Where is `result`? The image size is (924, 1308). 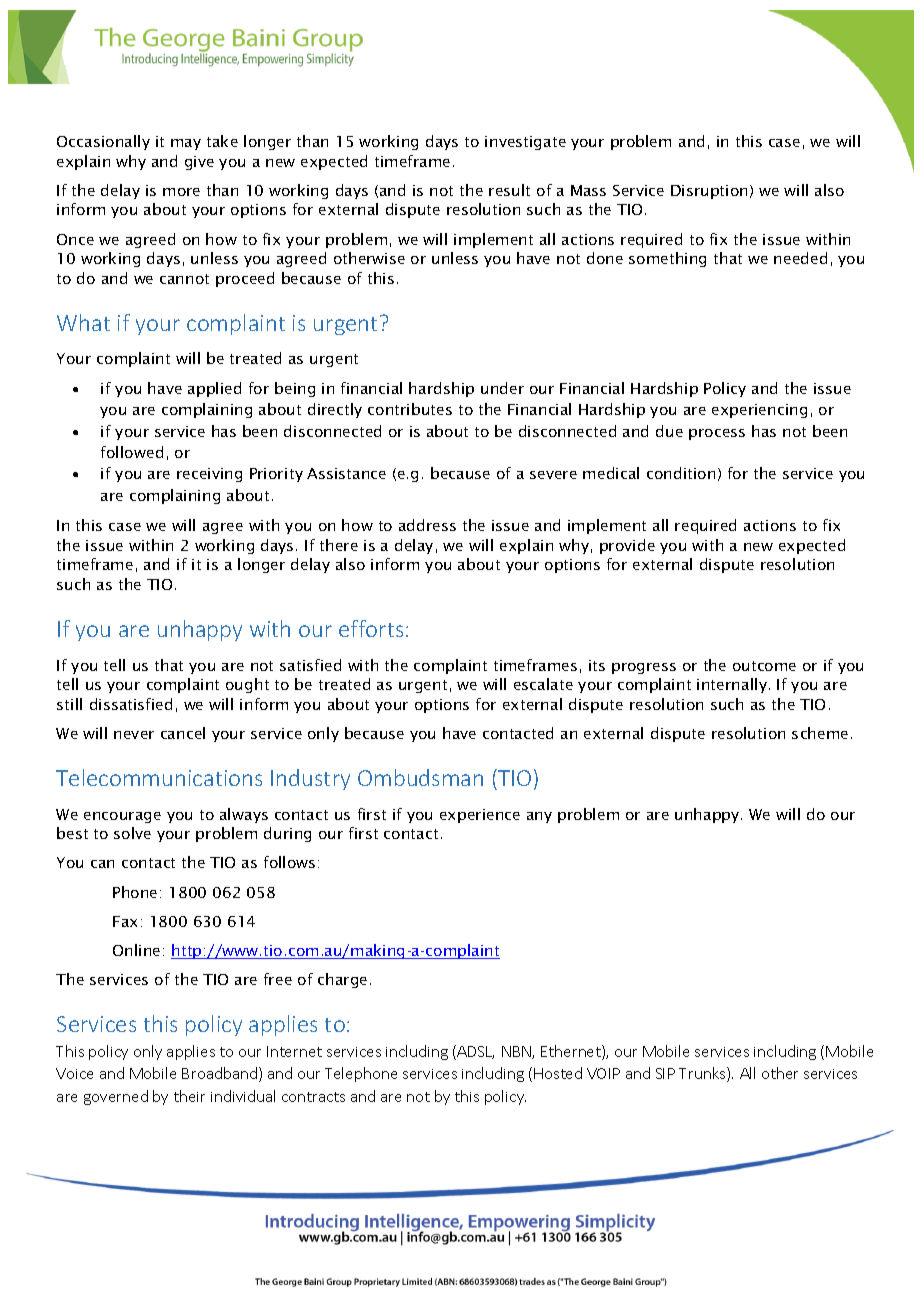
result is located at coordinates (509, 190).
